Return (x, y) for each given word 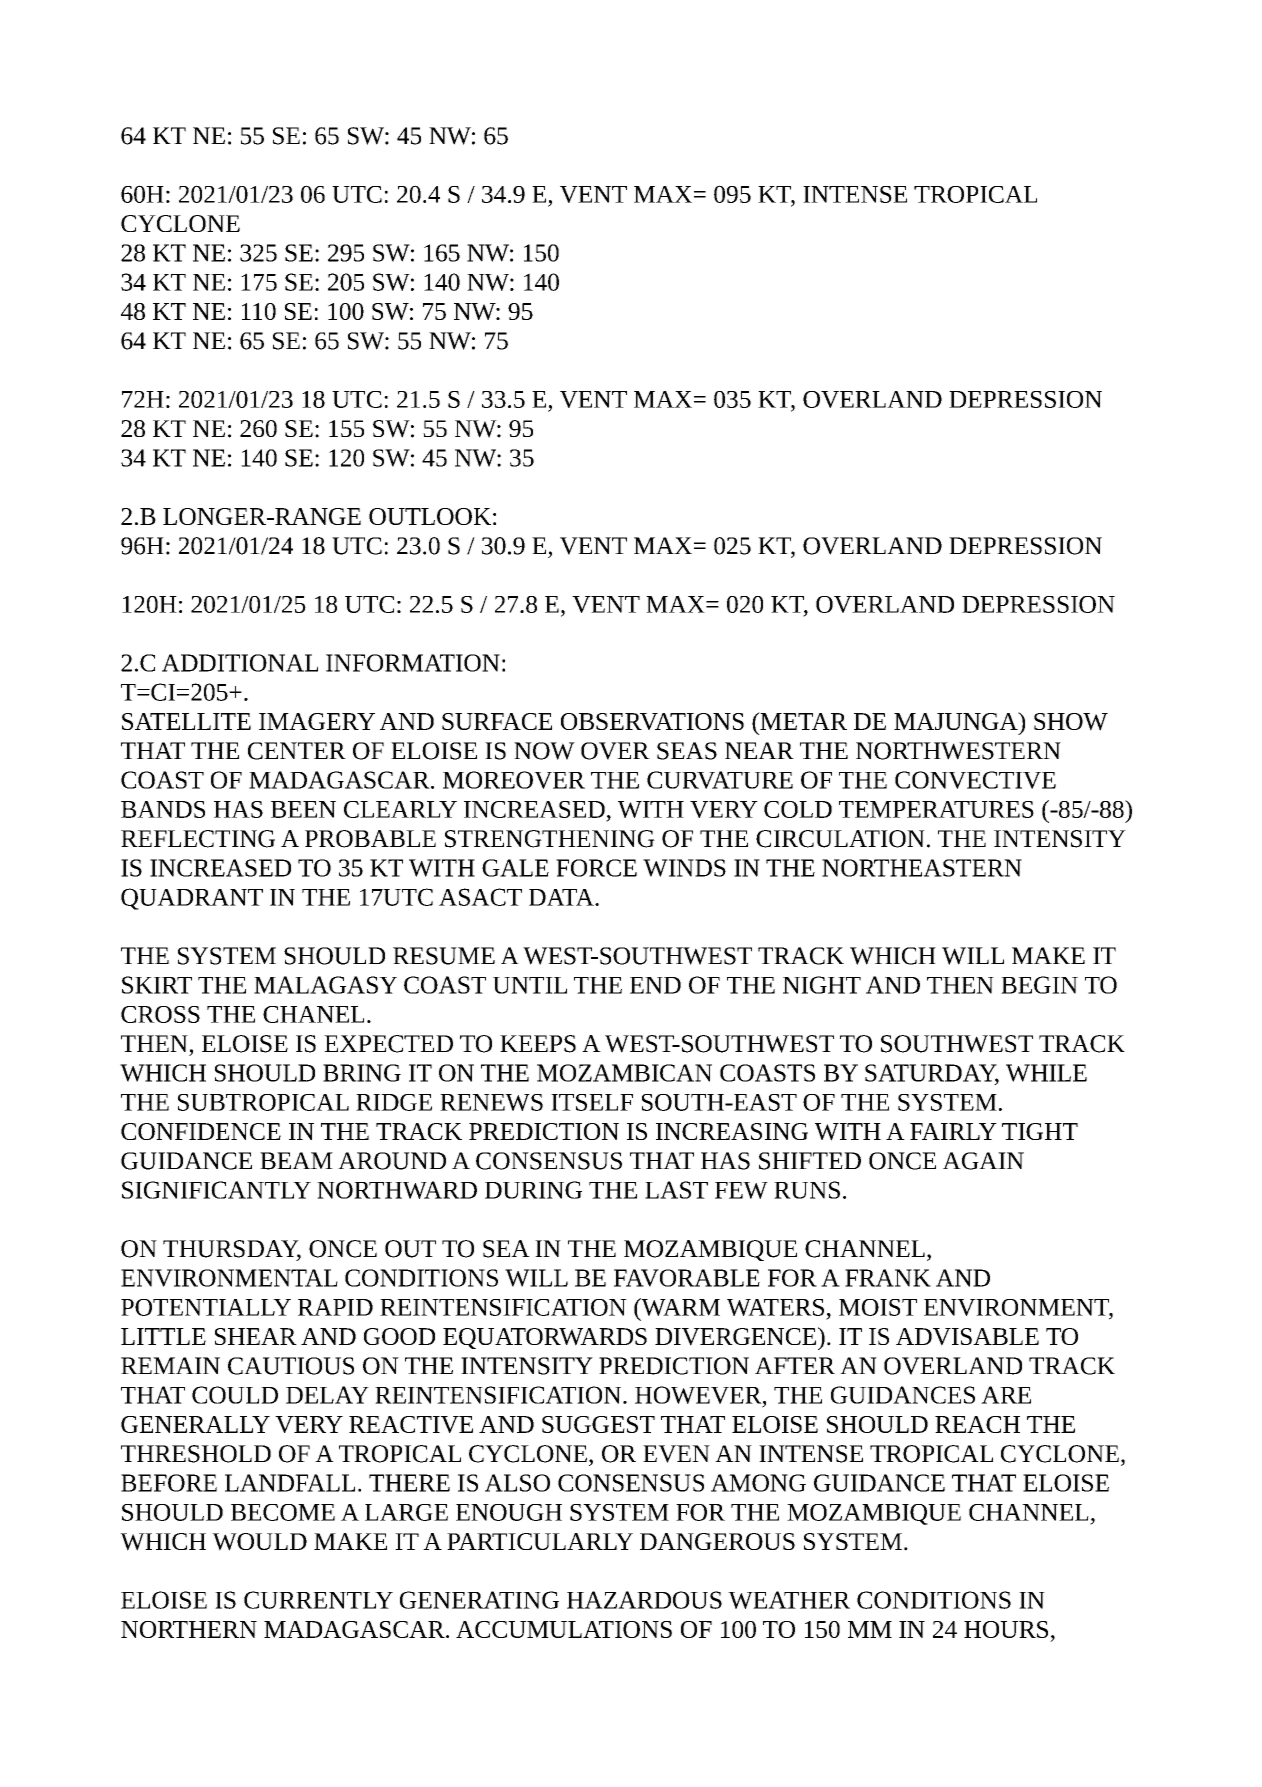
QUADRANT (192, 899)
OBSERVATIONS (652, 721)
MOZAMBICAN (624, 1073)
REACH (977, 1424)
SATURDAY (932, 1074)
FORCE (596, 868)
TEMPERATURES (936, 809)
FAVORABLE (687, 1278)
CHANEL (313, 1014)
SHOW (1071, 722)
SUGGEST (598, 1424)
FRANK (888, 1278)
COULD (235, 1395)
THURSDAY (232, 1250)
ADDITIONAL (240, 663)
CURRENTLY (318, 1600)
